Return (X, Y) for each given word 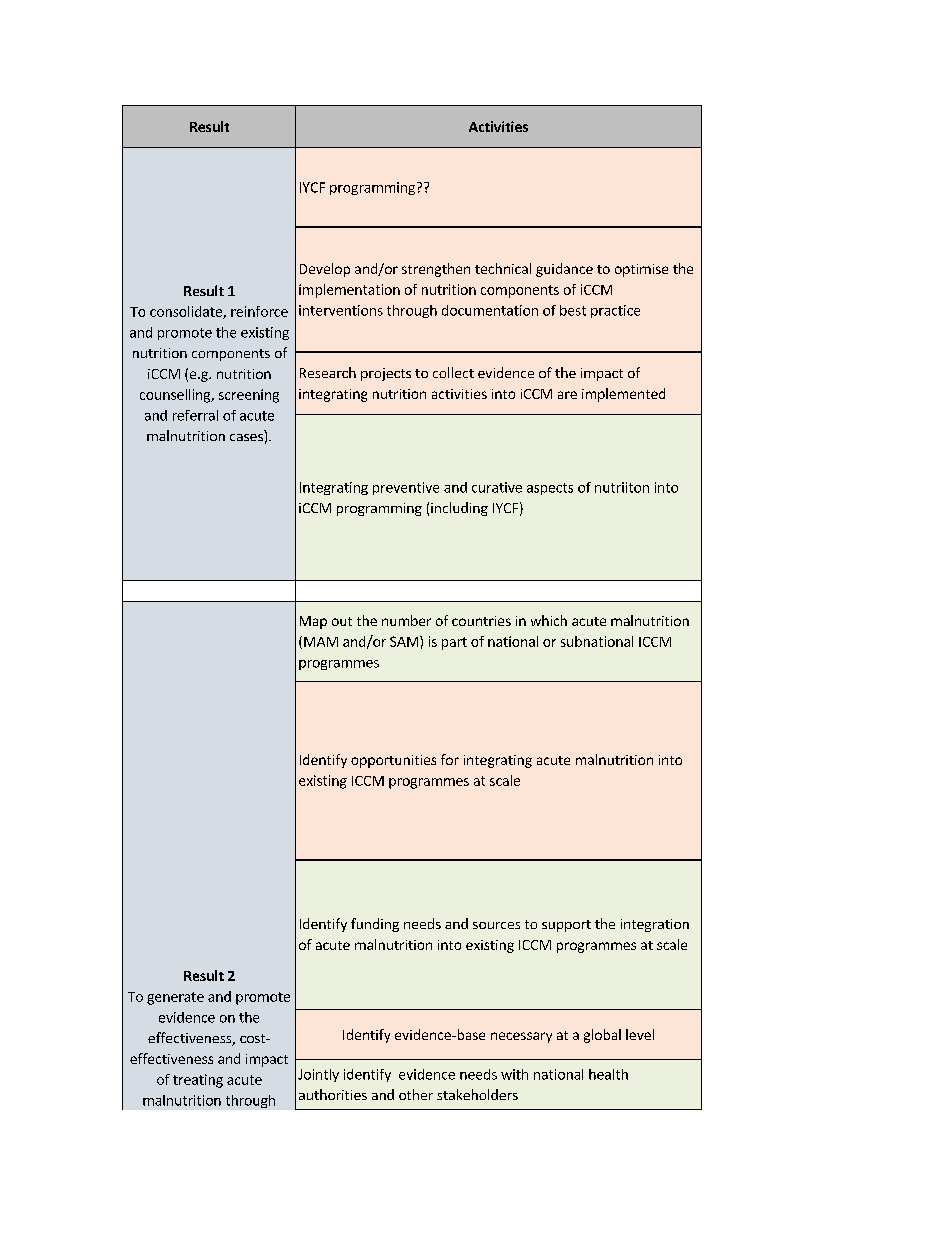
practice (615, 311)
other (416, 1094)
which (549, 620)
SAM (405, 641)
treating (198, 1081)
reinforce (259, 311)
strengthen (436, 270)
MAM (321, 642)
